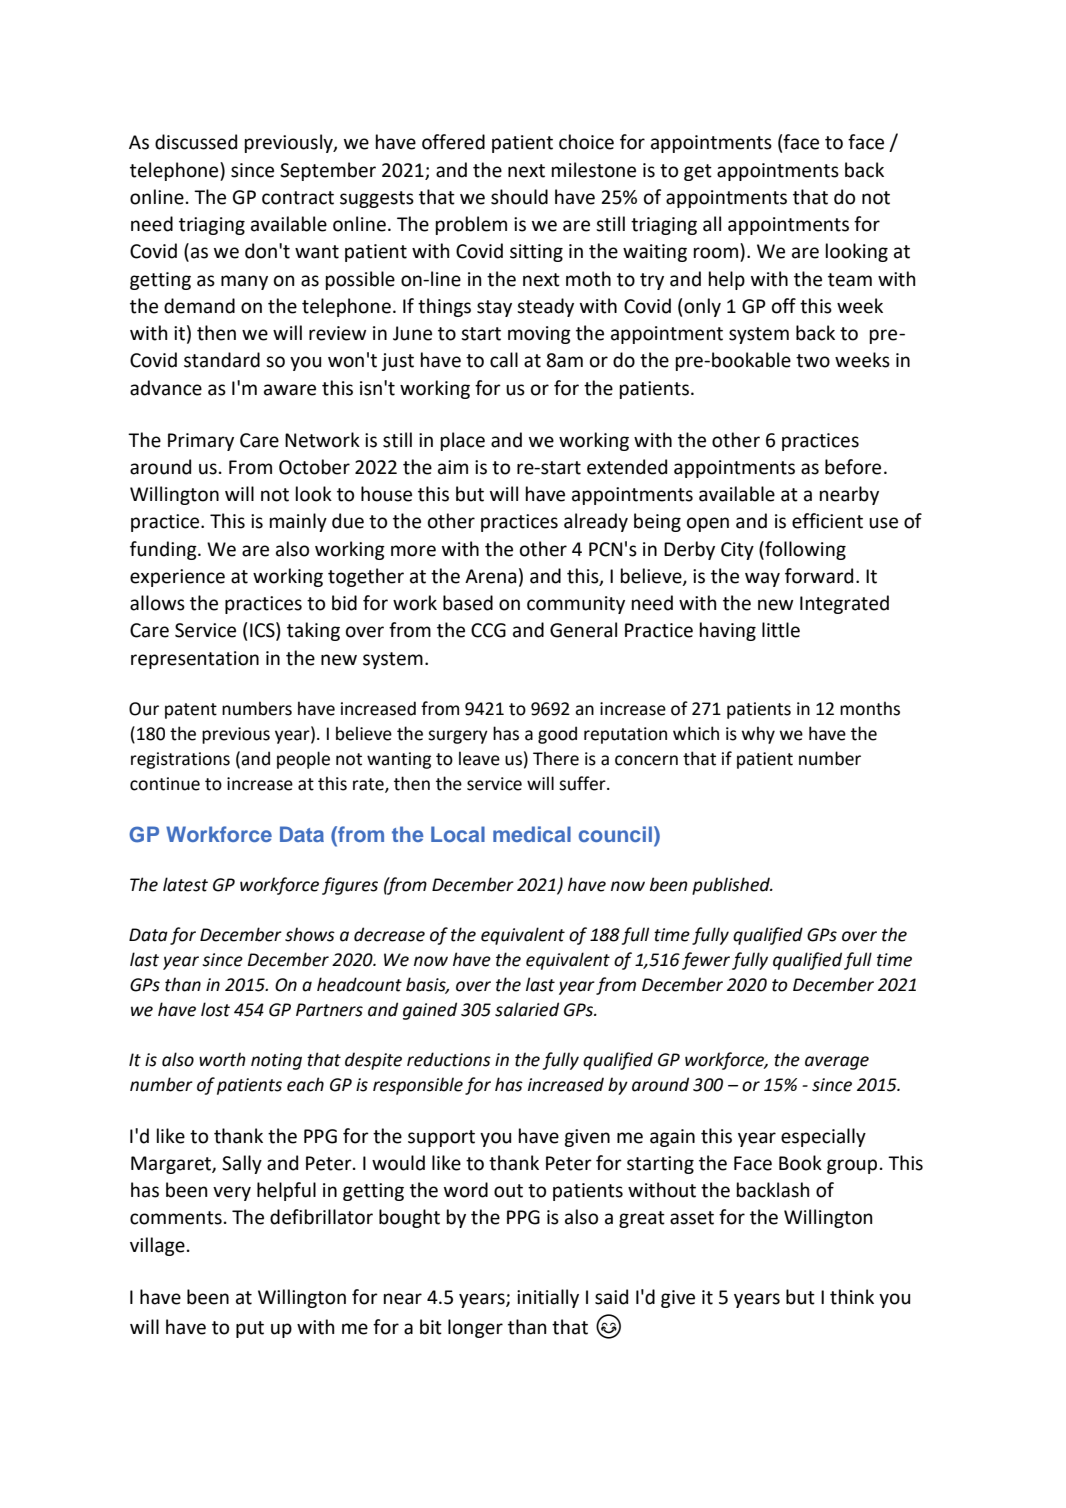  Describe the element at coordinates (479, 758) in the document. I see `leave` at that location.
